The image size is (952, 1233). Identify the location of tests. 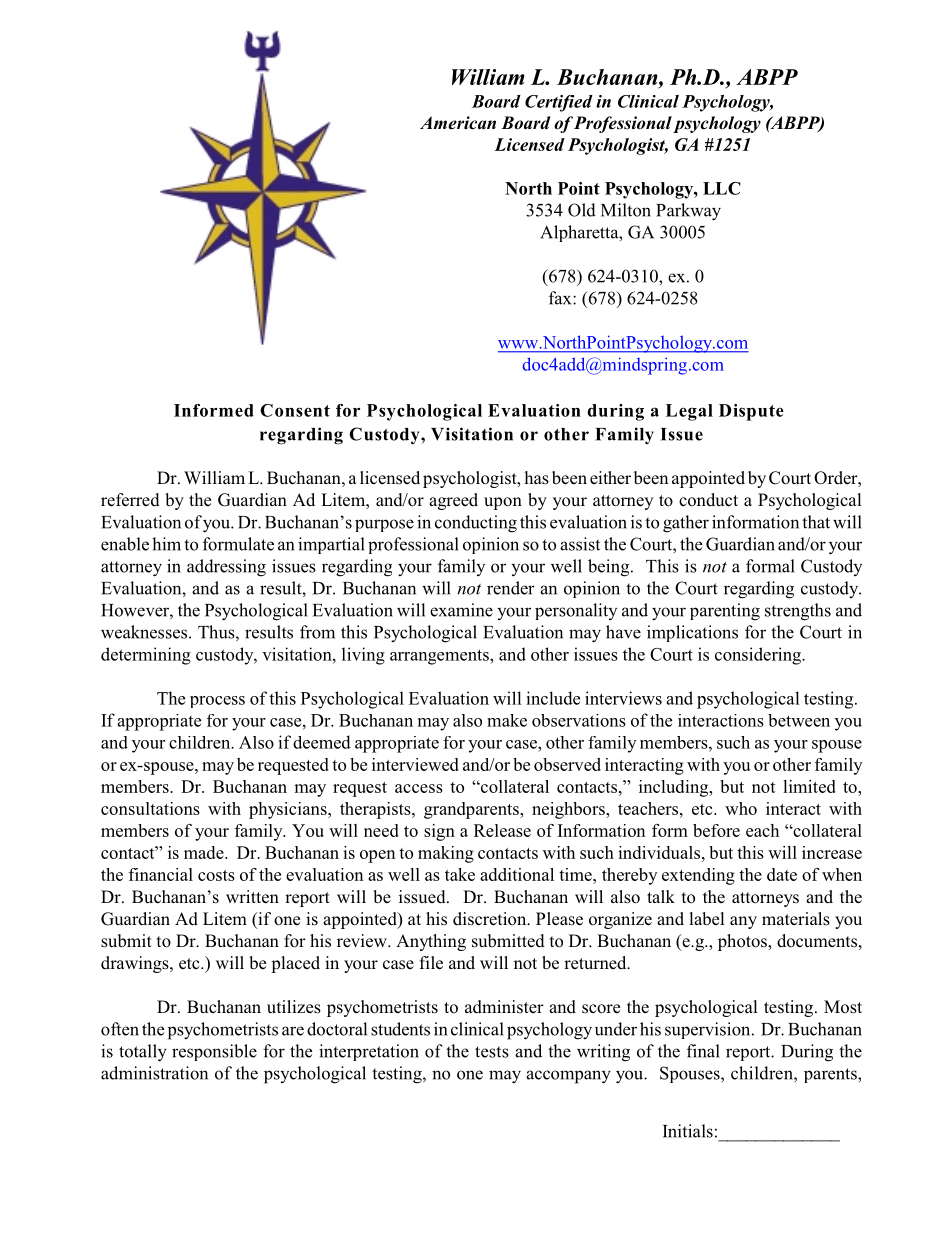
(492, 1052).
